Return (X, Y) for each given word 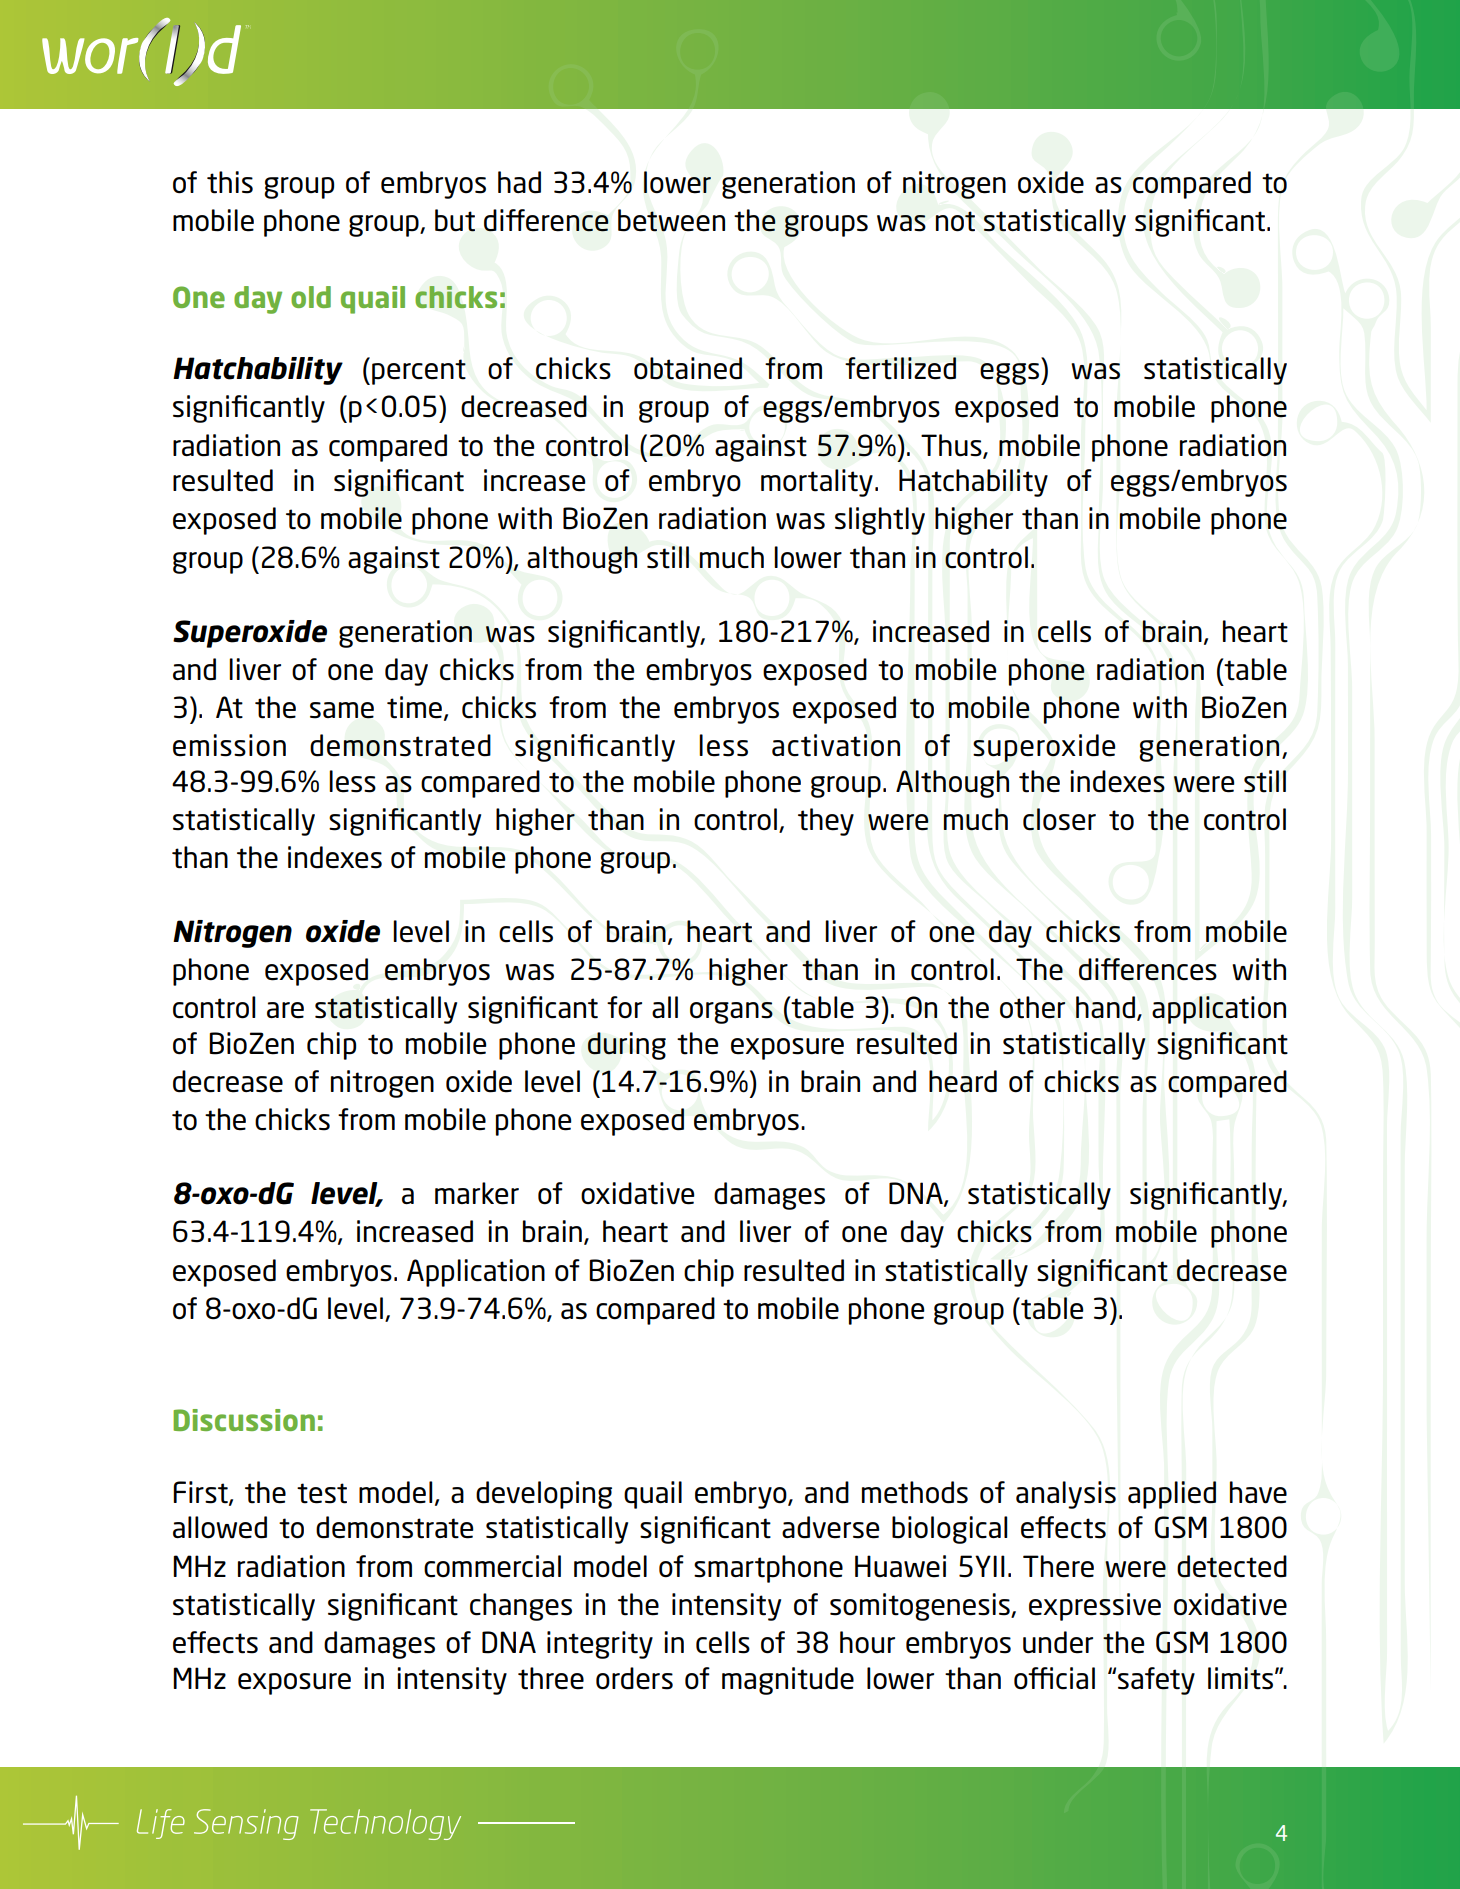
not (955, 221)
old (311, 297)
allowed (220, 1527)
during (627, 1046)
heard (963, 1081)
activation (836, 745)
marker (477, 1193)
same (342, 710)
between (671, 220)
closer (1059, 819)
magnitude (788, 1681)
